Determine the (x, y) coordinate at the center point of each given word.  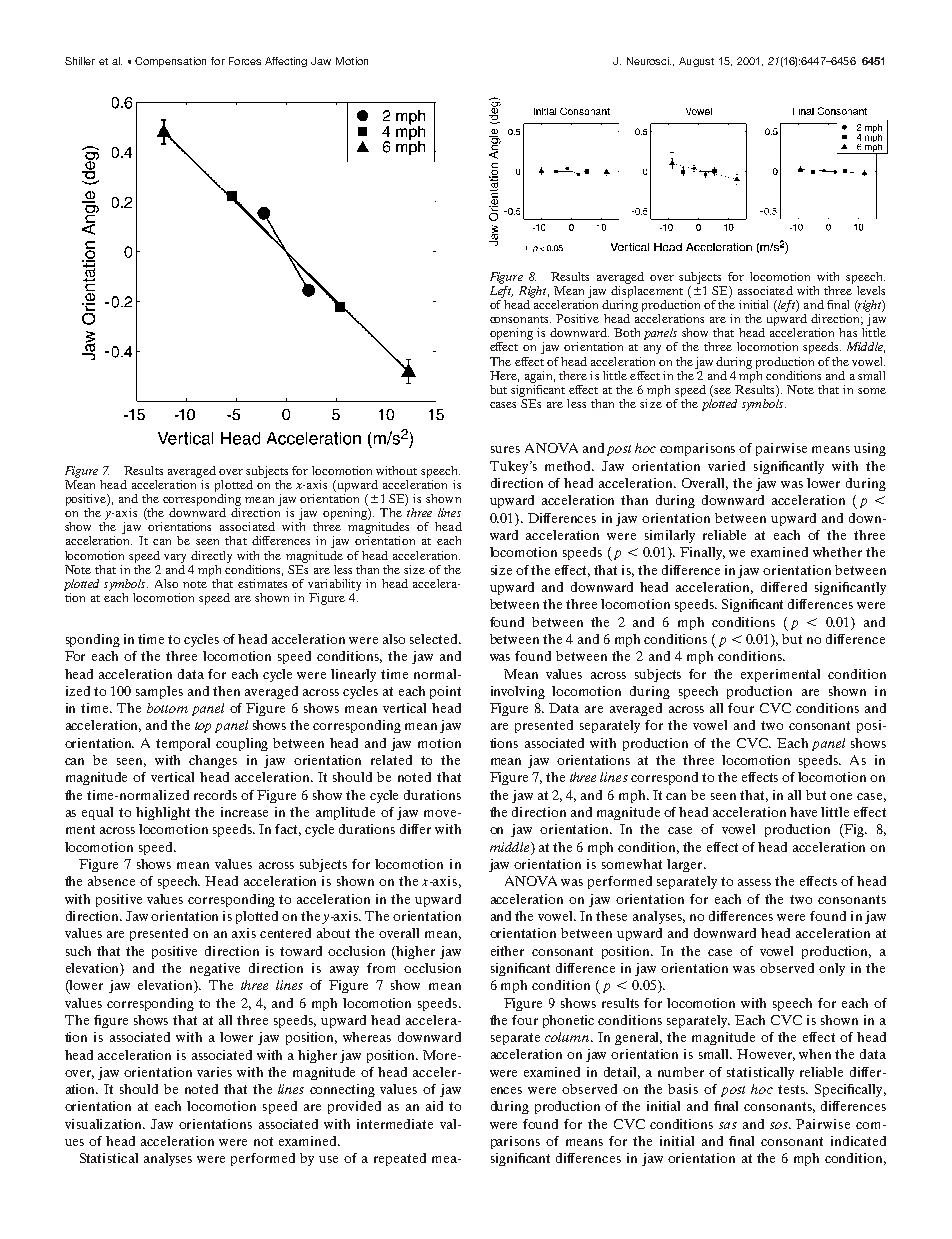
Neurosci (649, 61)
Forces (245, 61)
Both (627, 332)
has (848, 332)
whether (837, 552)
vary (175, 558)
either (507, 951)
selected (435, 639)
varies (214, 1072)
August (696, 62)
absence (111, 881)
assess (754, 882)
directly (211, 557)
